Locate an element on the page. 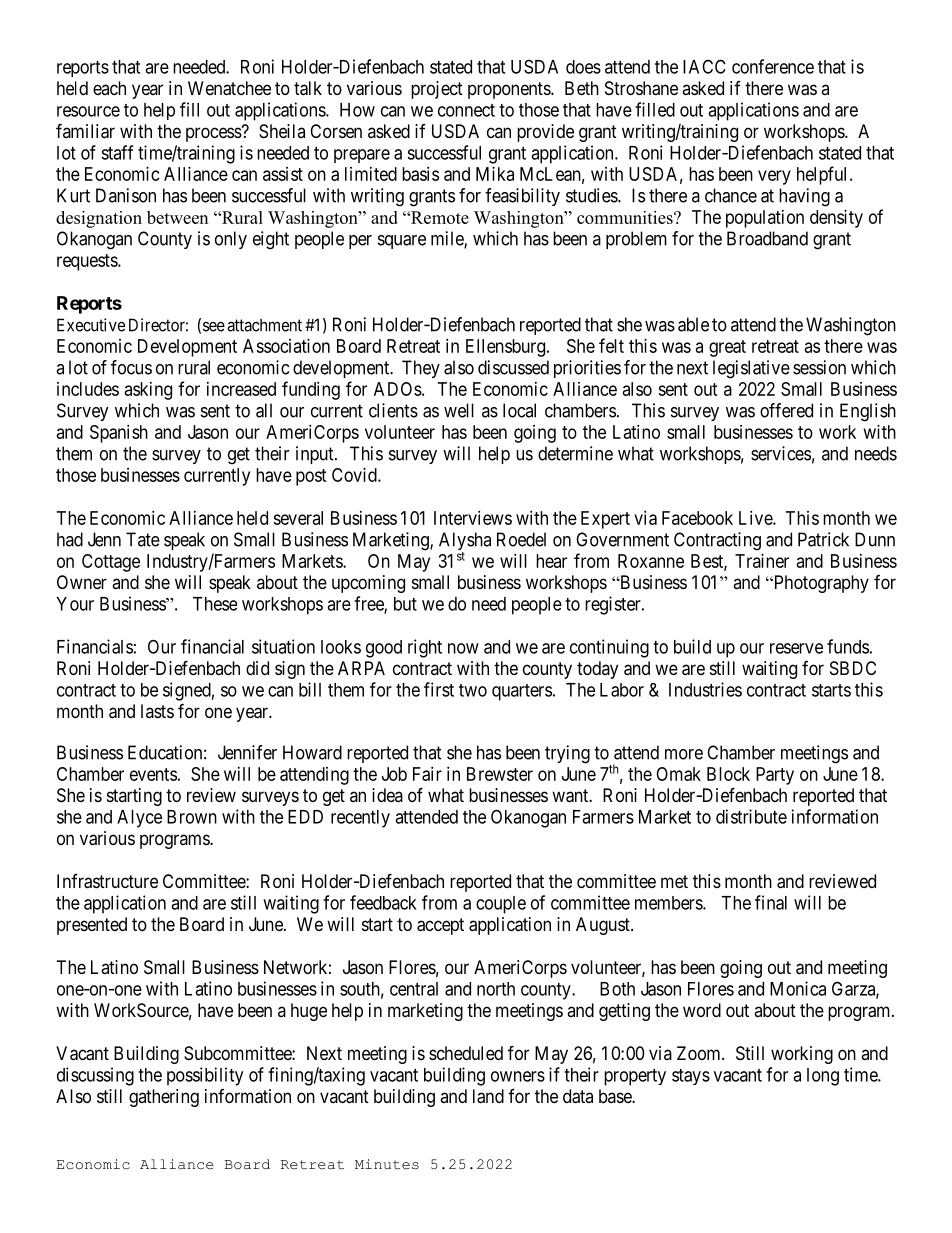 The width and height of the page is (952, 1233). each is located at coordinates (109, 88).
